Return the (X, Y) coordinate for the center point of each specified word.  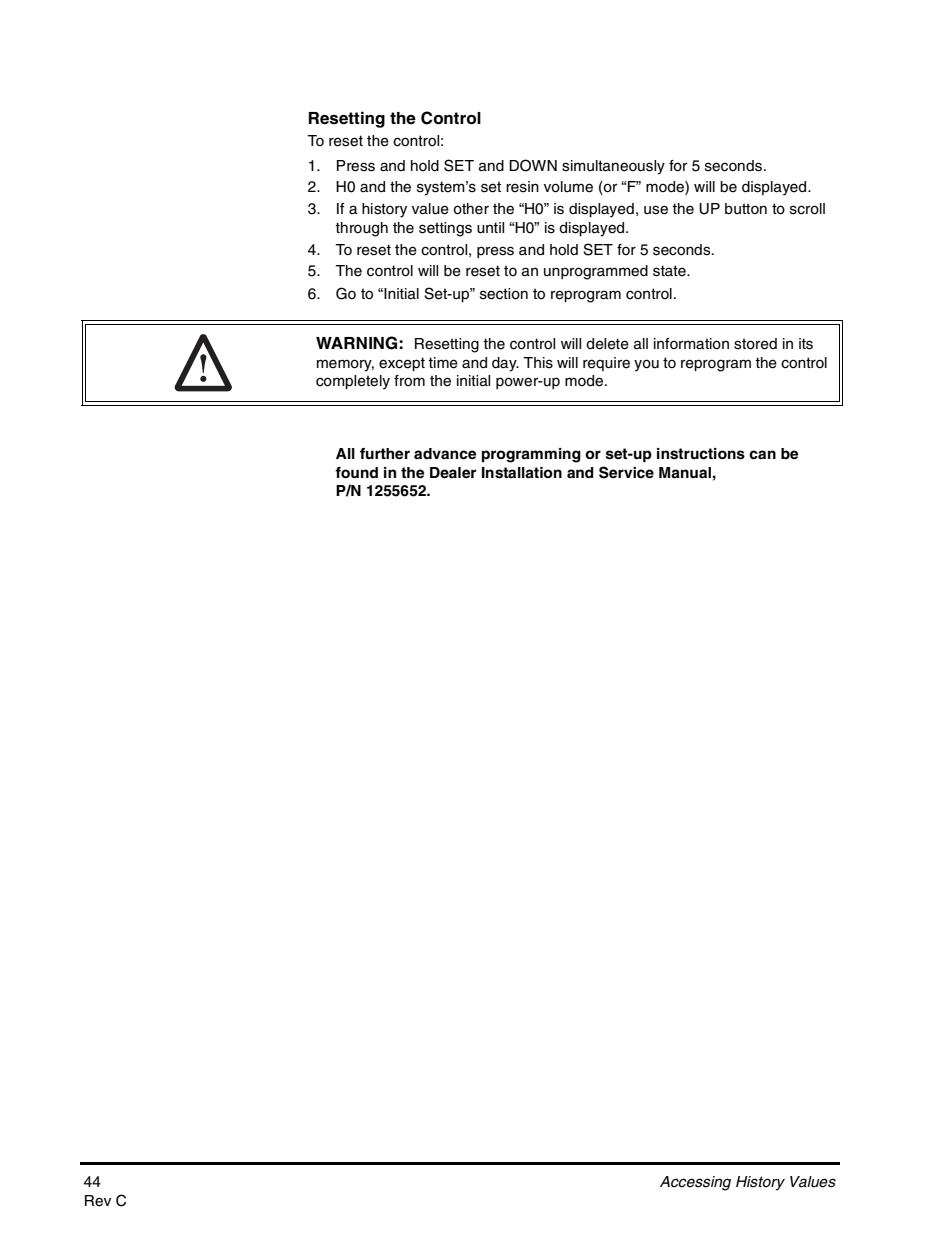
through (361, 229)
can (762, 455)
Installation (522, 473)
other (471, 209)
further (385, 454)
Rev (98, 1201)
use (656, 210)
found (356, 472)
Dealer (453, 473)
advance (445, 454)
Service (626, 472)
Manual (685, 473)
